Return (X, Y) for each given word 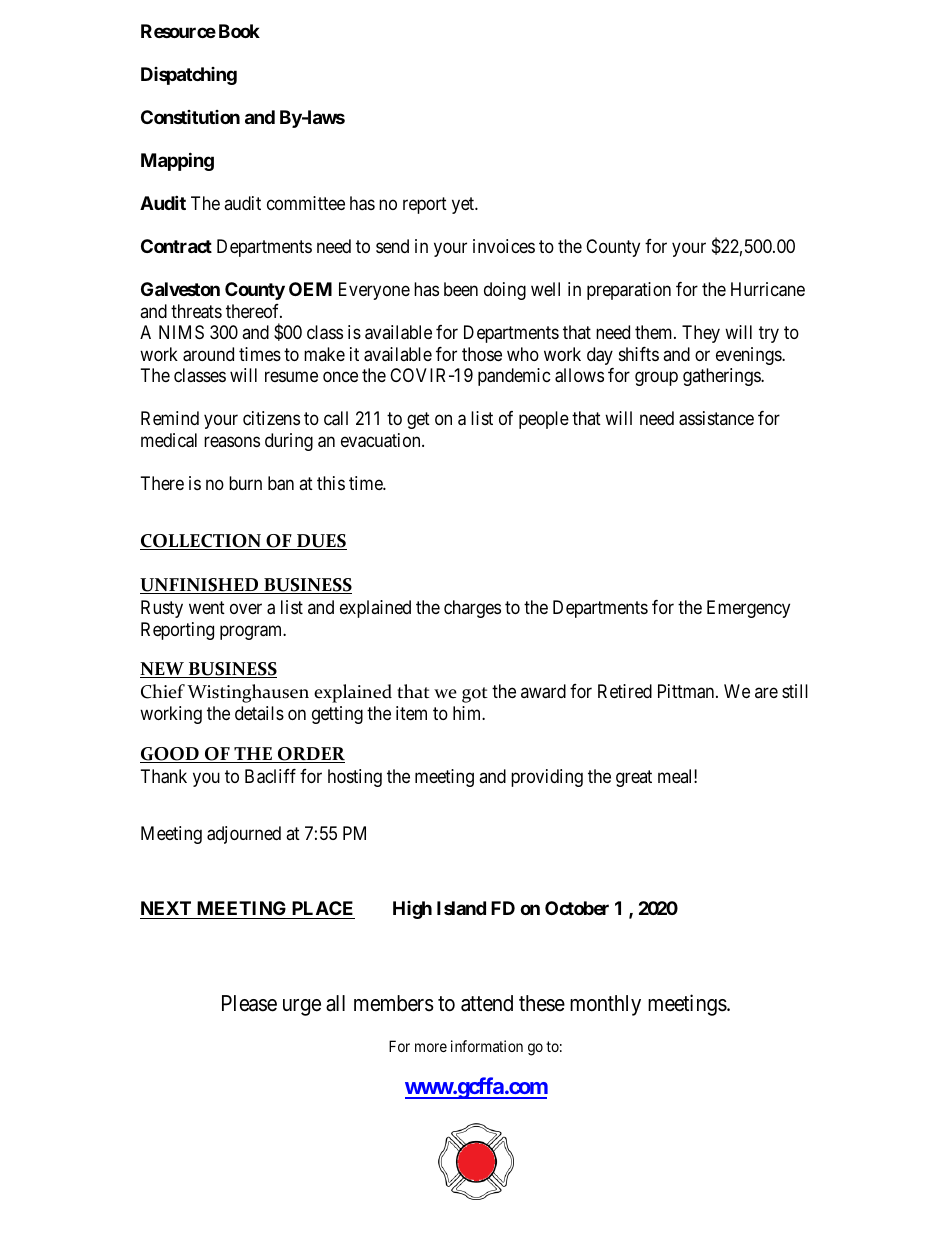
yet (464, 205)
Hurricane (768, 289)
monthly (605, 1005)
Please (249, 1003)
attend (487, 1003)
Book (239, 31)
